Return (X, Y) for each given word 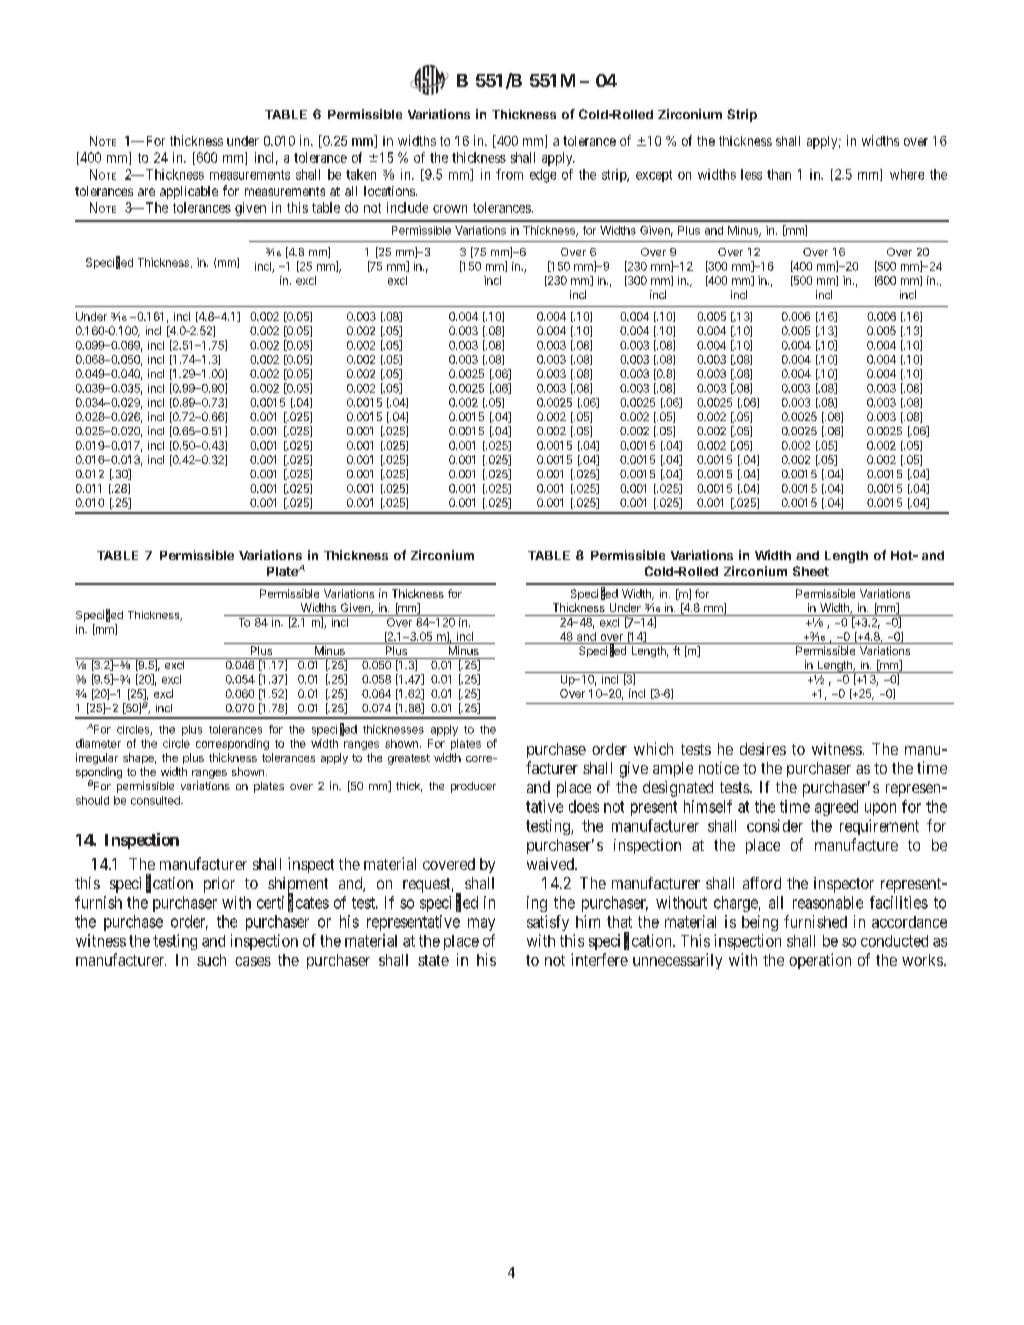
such (211, 960)
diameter (98, 743)
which (653, 748)
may (481, 924)
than (779, 174)
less (751, 174)
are (146, 192)
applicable (189, 192)
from (509, 174)
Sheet (811, 571)
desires (763, 749)
